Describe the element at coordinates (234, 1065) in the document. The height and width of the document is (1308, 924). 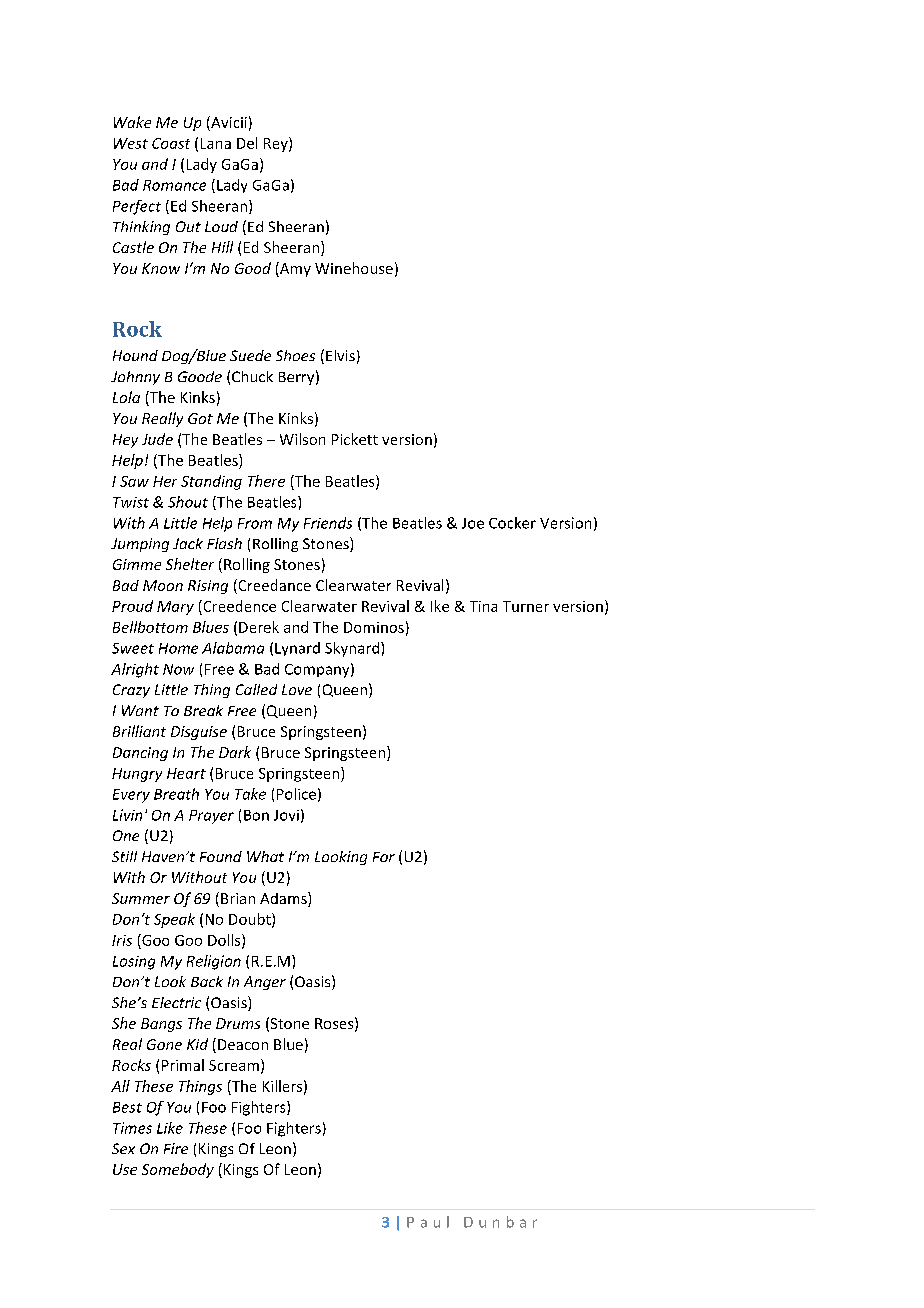
I see `Scream` at that location.
